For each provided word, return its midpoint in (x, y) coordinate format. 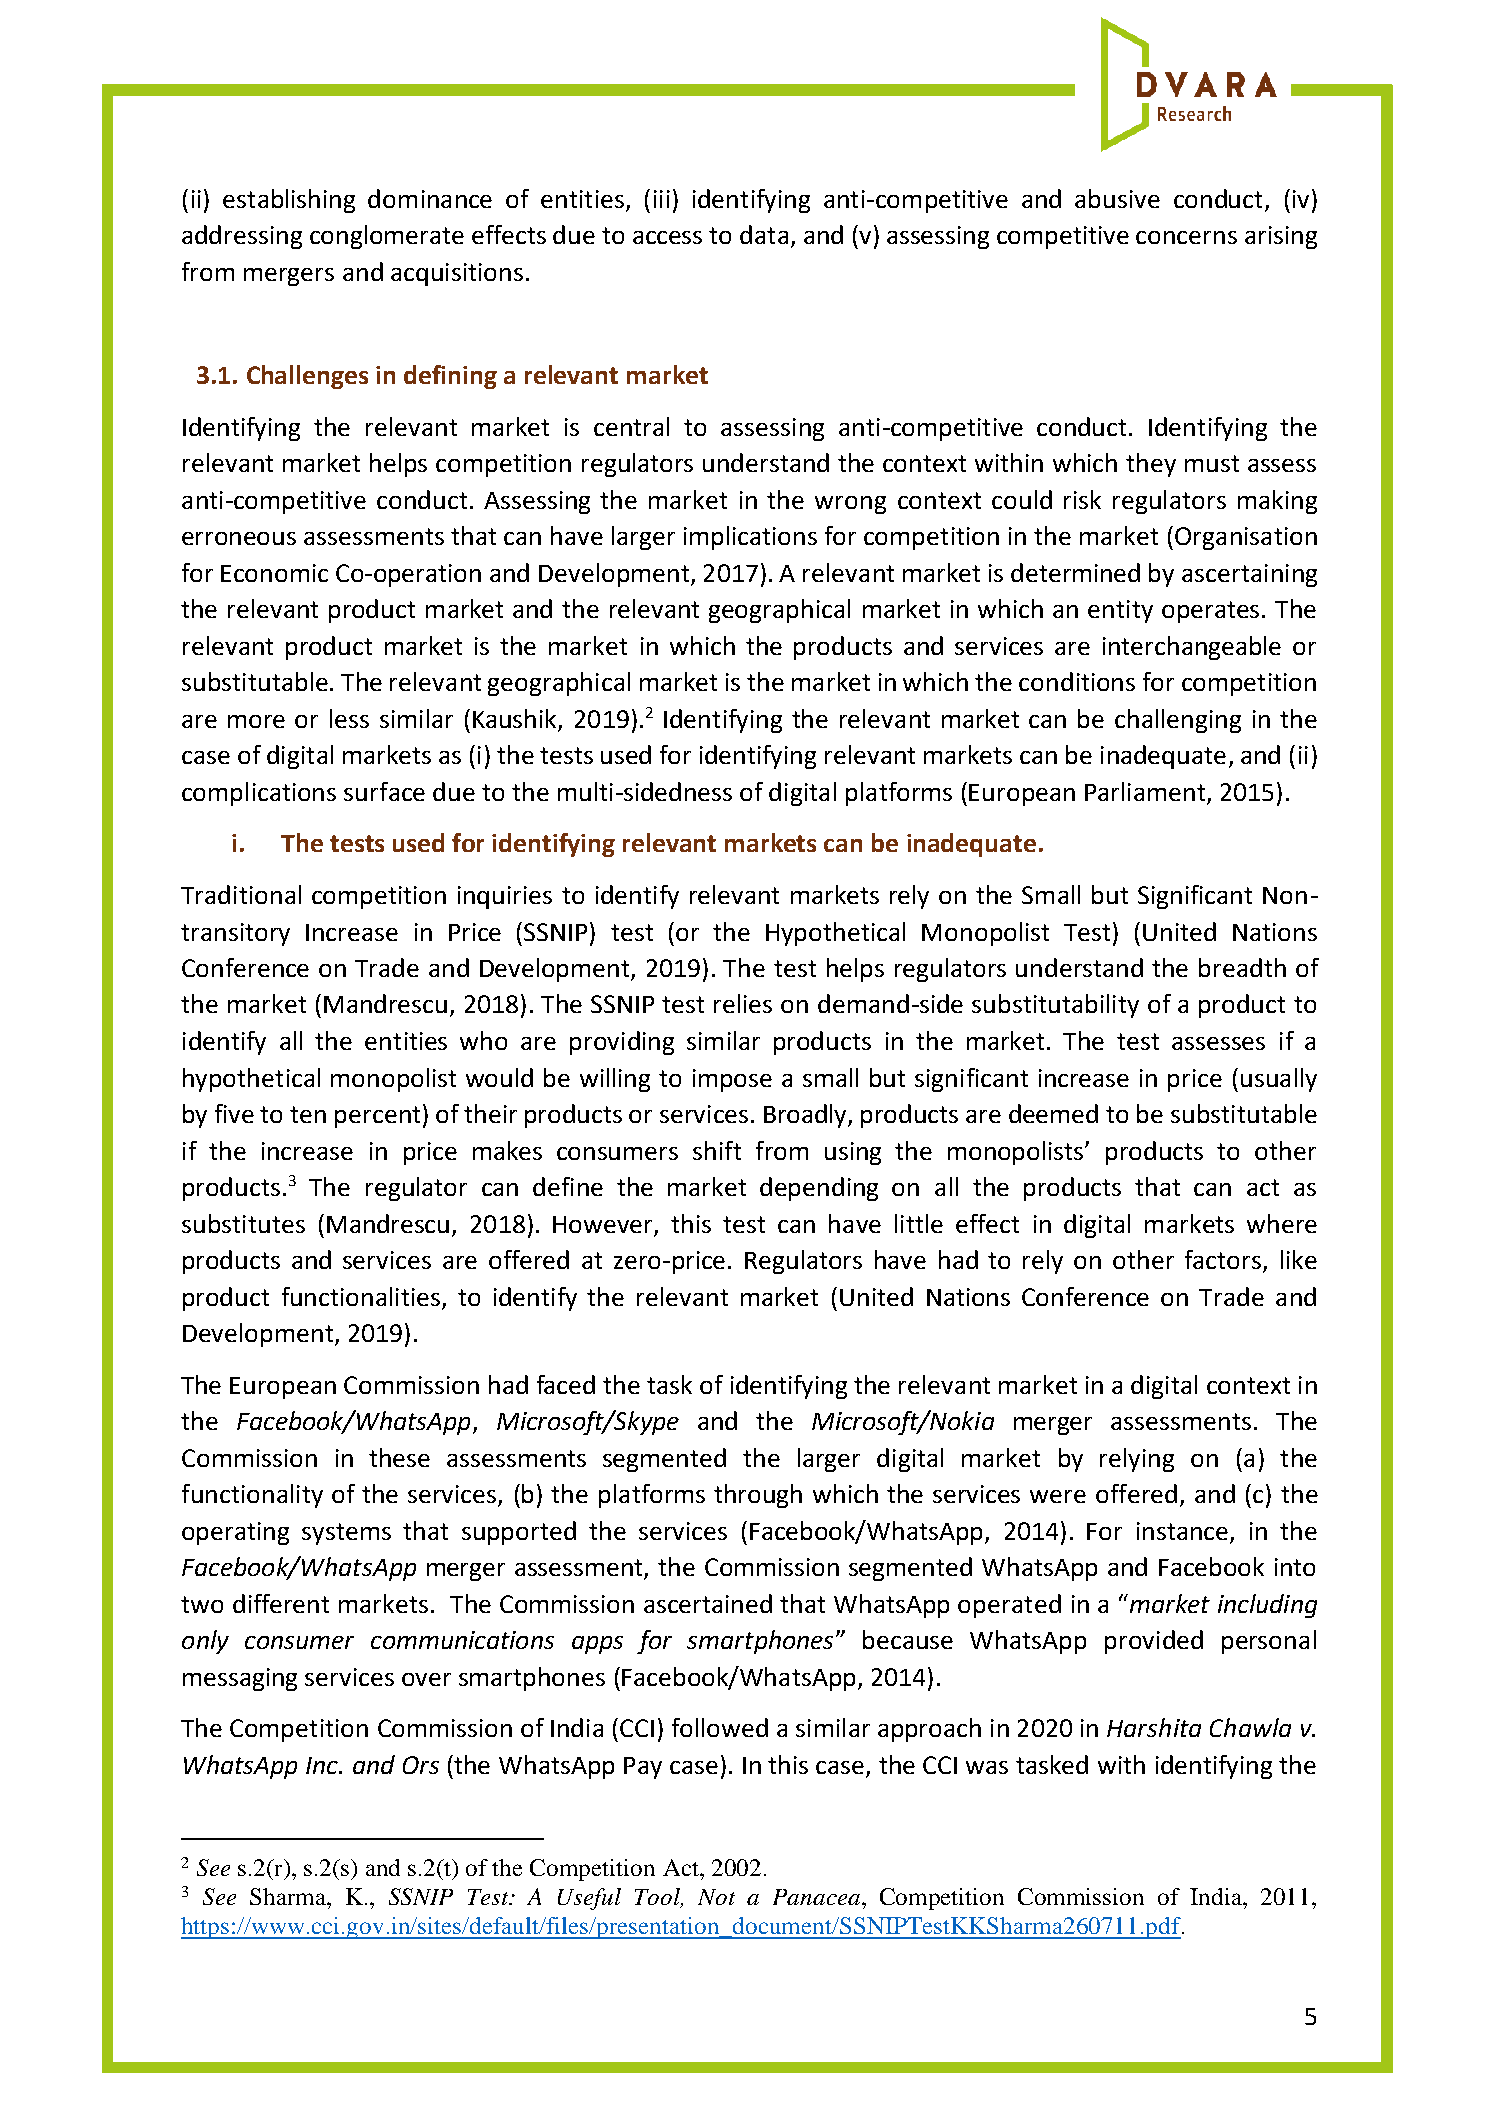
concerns (1186, 237)
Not (716, 1897)
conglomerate (387, 237)
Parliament (1145, 791)
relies (743, 1003)
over (426, 1679)
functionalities (361, 1296)
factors (1224, 1261)
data (764, 234)
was (987, 1767)
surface (384, 791)
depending (819, 1189)
